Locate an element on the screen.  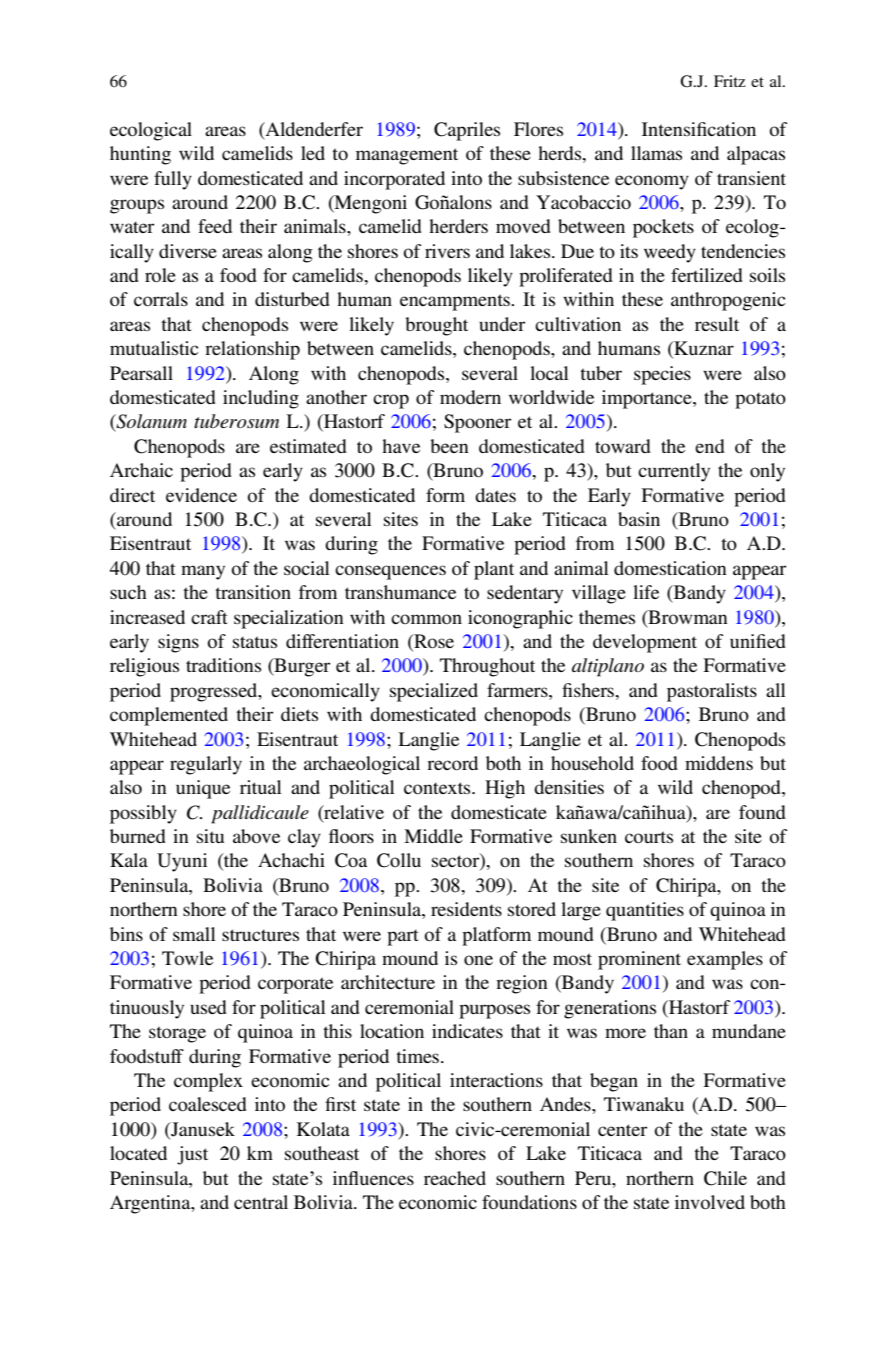
just is located at coordinates (192, 1155).
